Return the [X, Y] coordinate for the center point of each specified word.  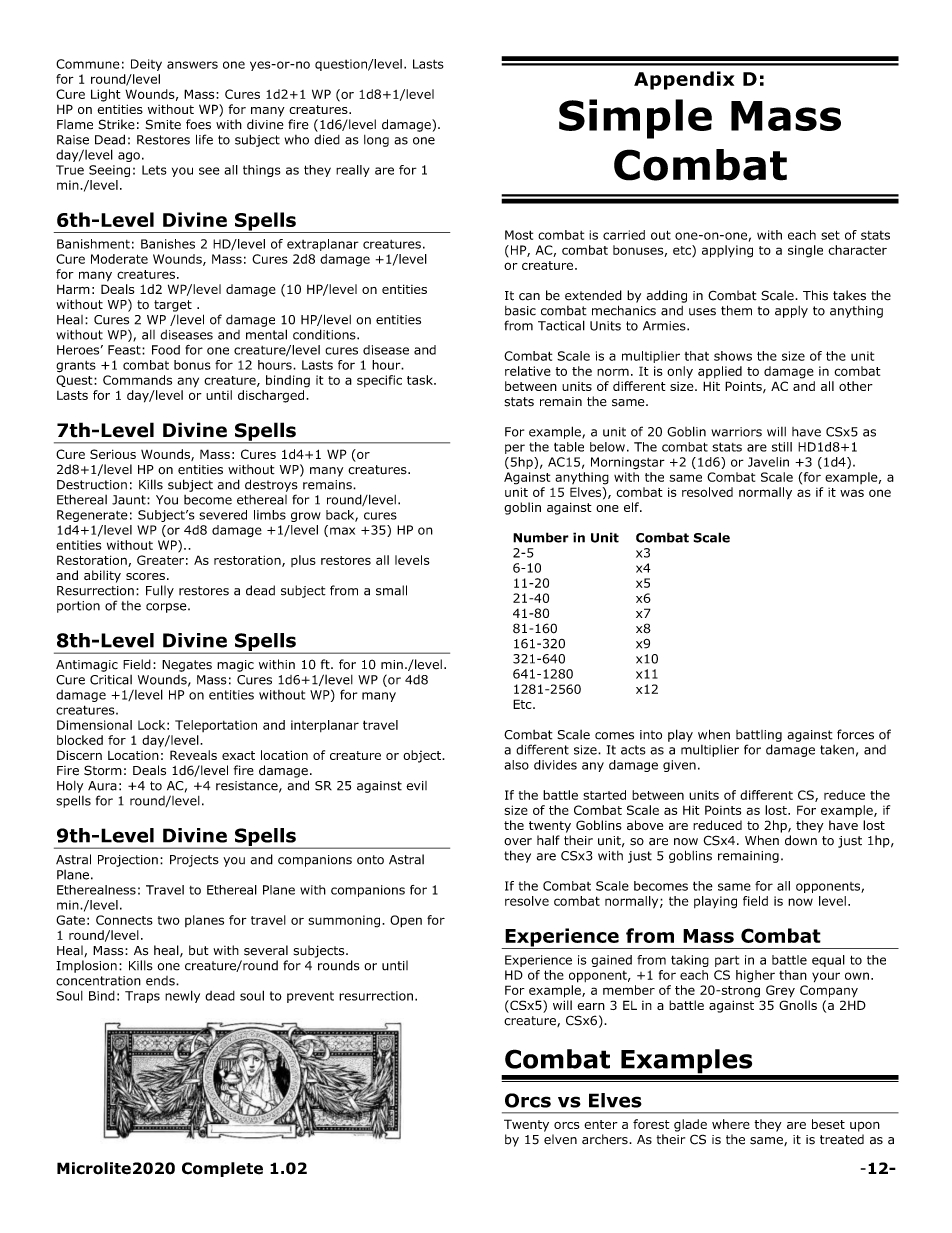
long [376, 141]
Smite [163, 124]
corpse [167, 608]
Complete [222, 1169]
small [391, 590]
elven [560, 1139]
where [731, 1124]
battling [759, 736]
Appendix [684, 80]
